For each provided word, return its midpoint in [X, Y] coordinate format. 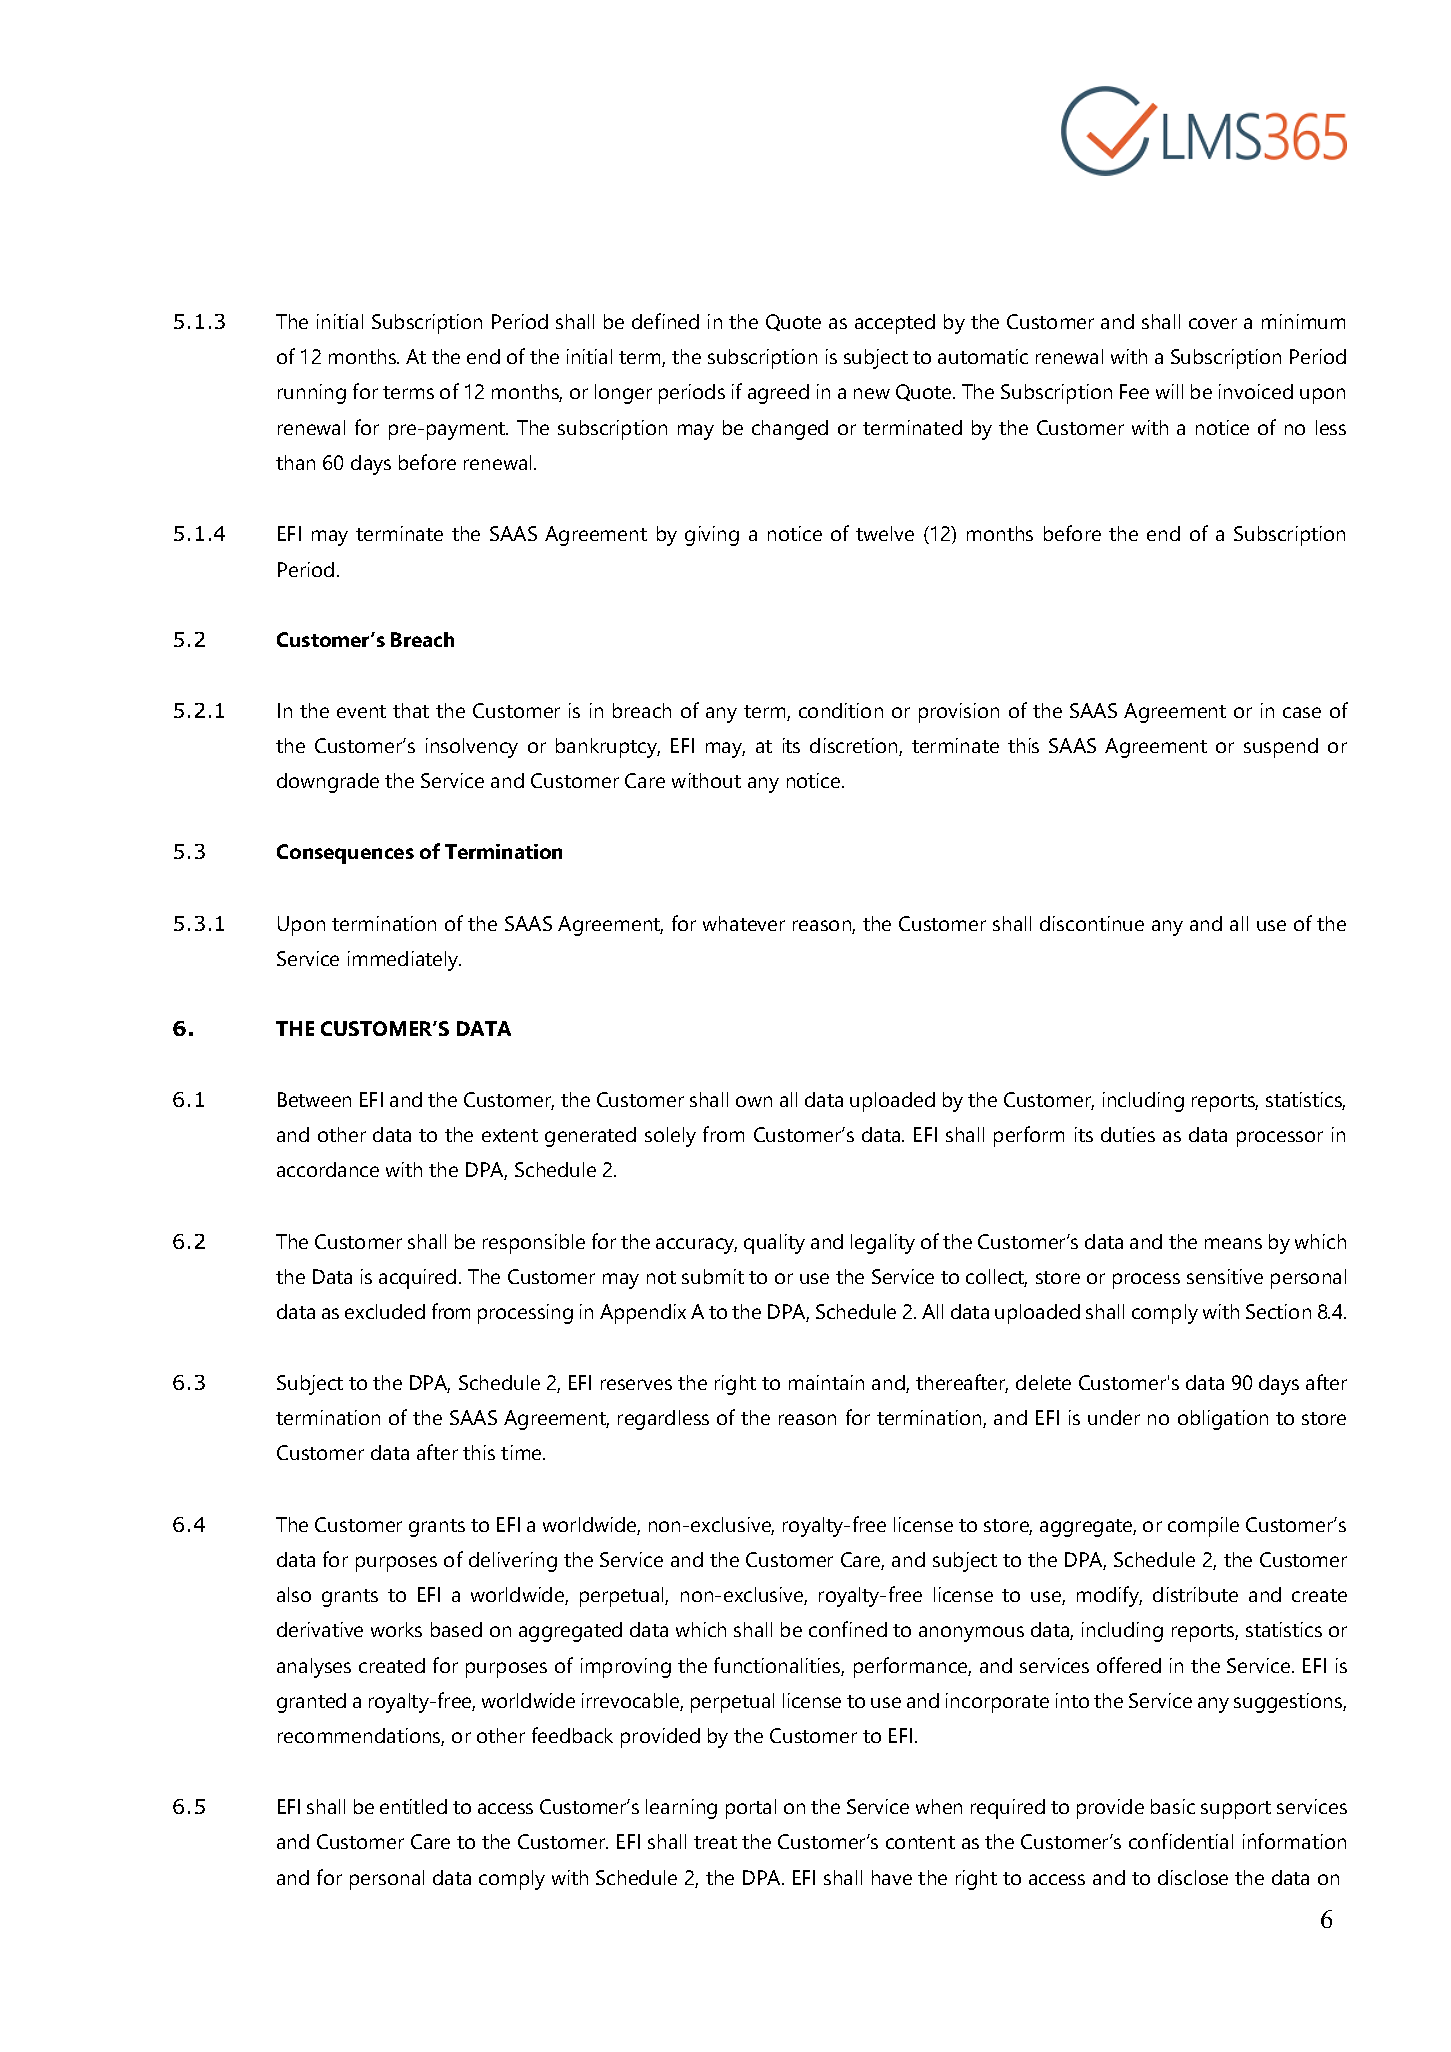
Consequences [345, 854]
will [1169, 391]
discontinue [1092, 923]
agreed [778, 394]
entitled [413, 1806]
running [312, 394]
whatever [744, 923]
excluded [385, 1311]
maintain [826, 1382]
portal [751, 1809]
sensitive [1225, 1276]
